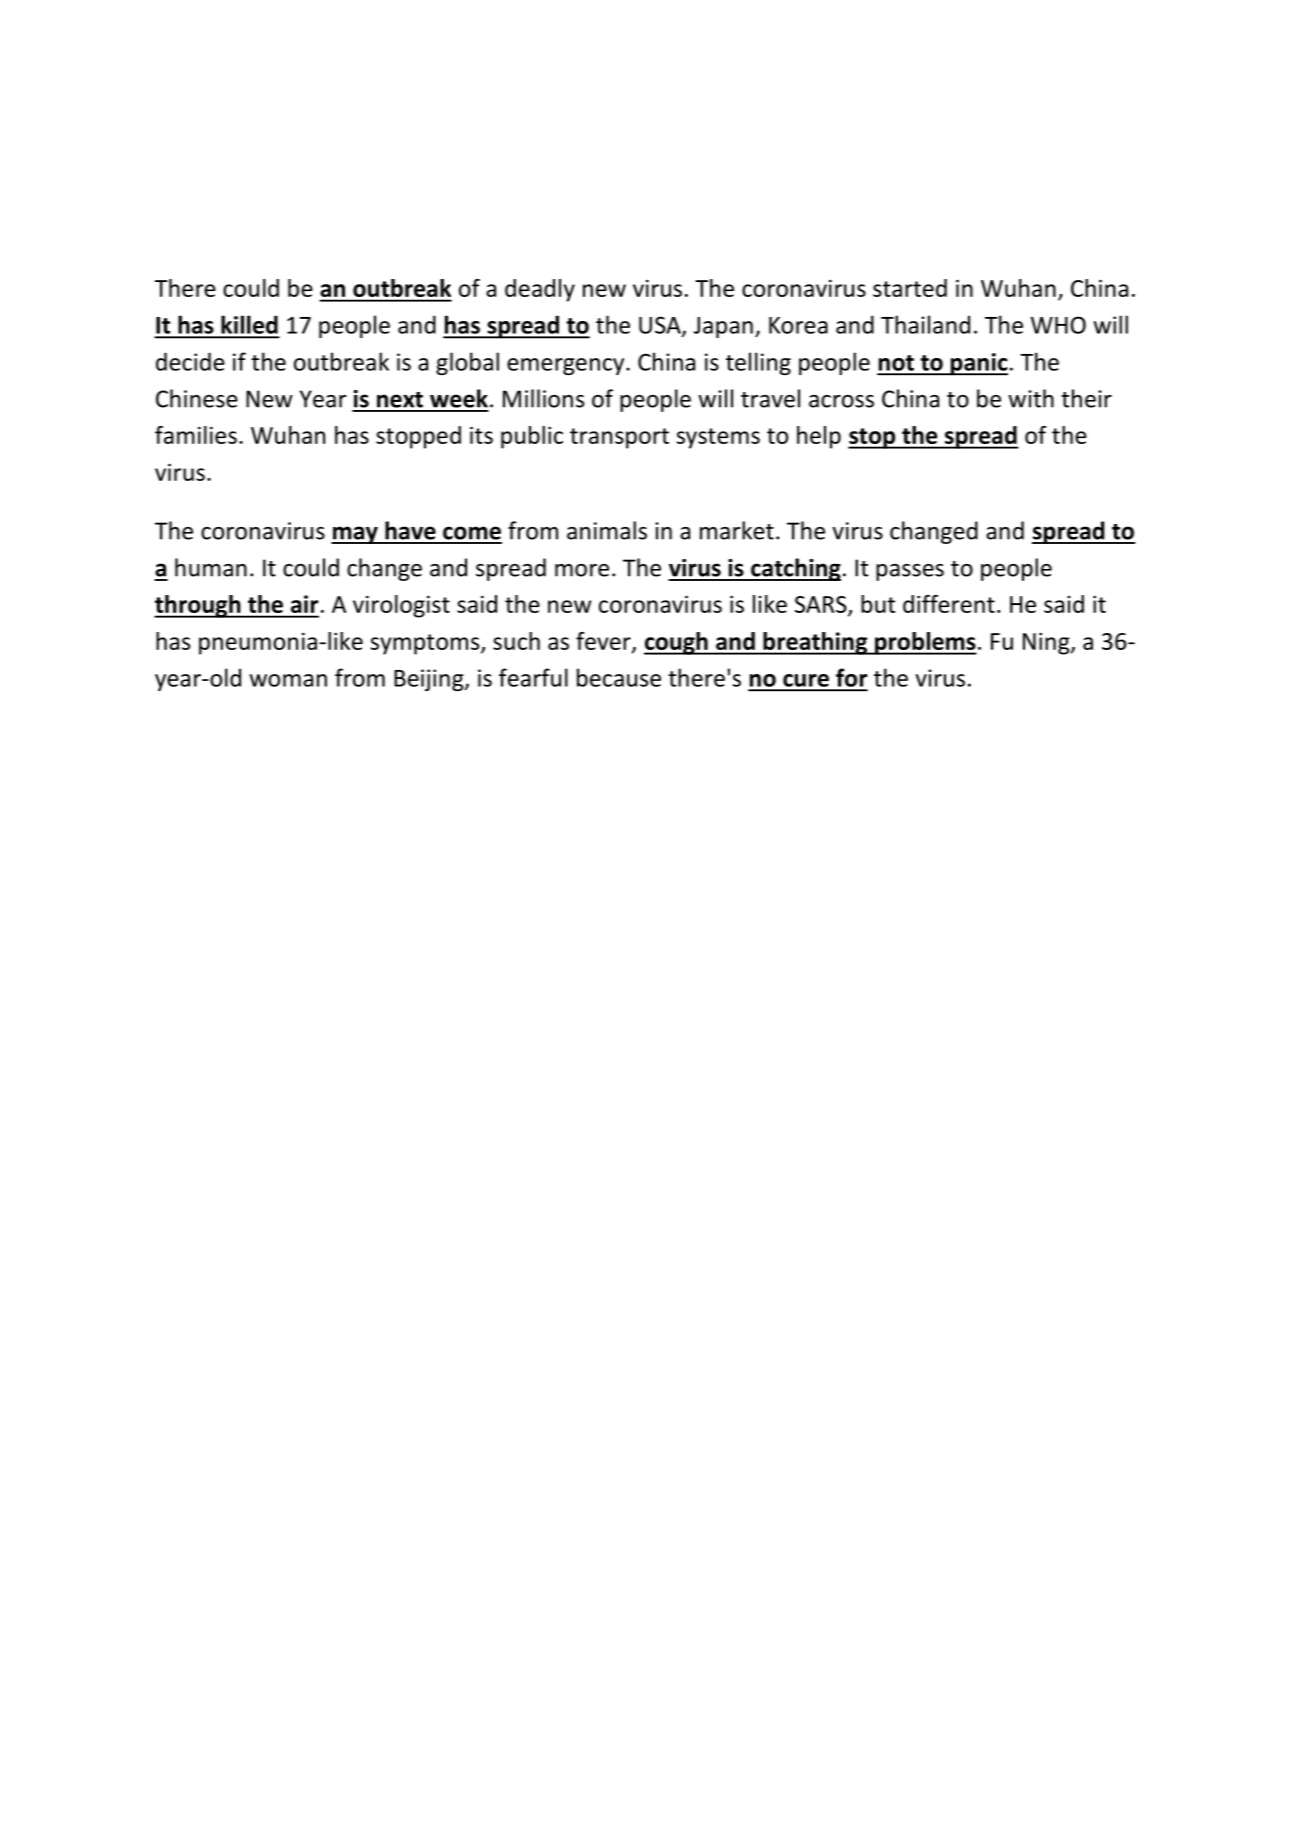 The width and height of the screenshot is (1300, 1838). What do you see at coordinates (910, 288) in the screenshot?
I see `started` at bounding box center [910, 288].
